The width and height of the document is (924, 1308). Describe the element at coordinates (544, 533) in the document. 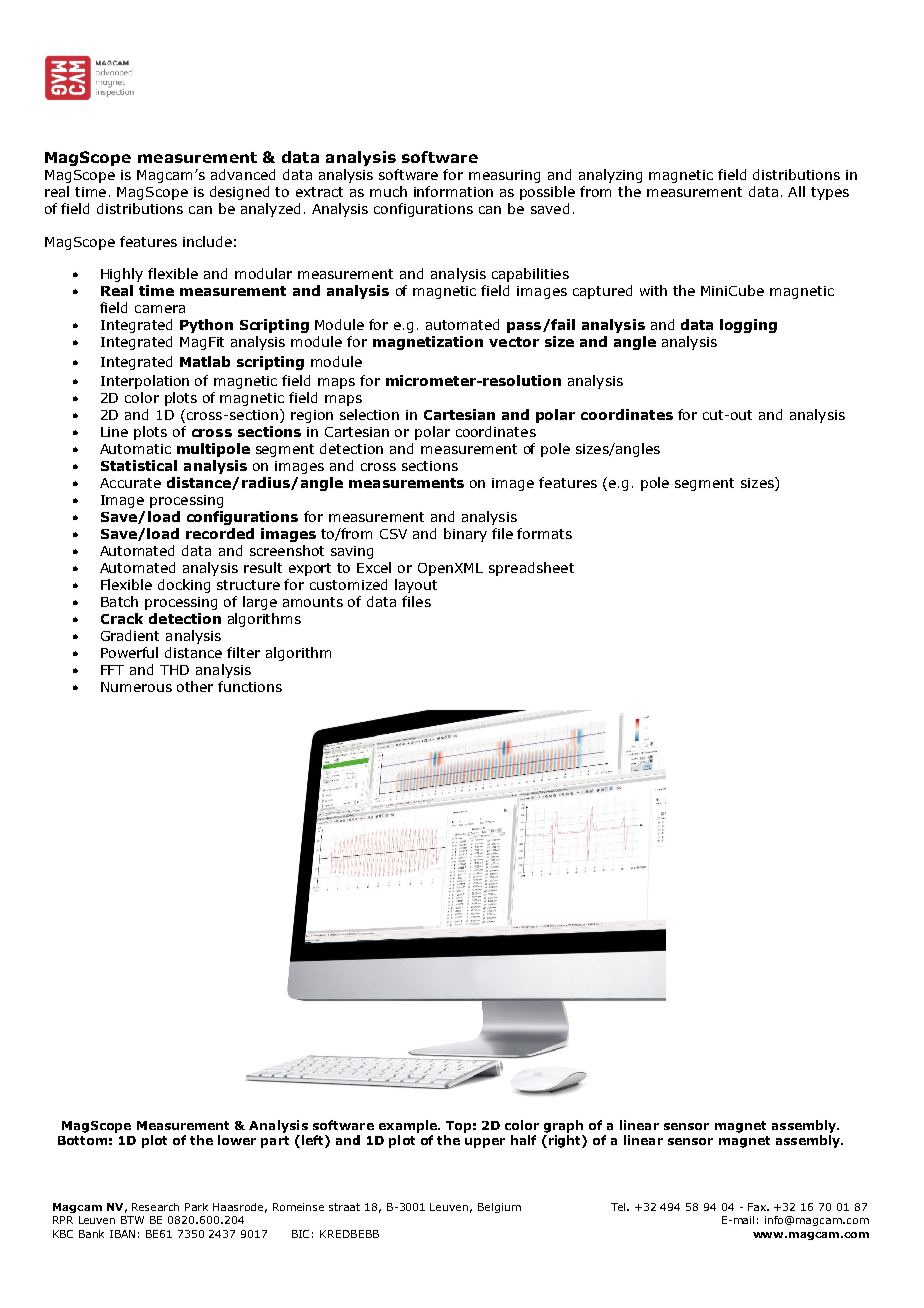

I see `formats` at that location.
